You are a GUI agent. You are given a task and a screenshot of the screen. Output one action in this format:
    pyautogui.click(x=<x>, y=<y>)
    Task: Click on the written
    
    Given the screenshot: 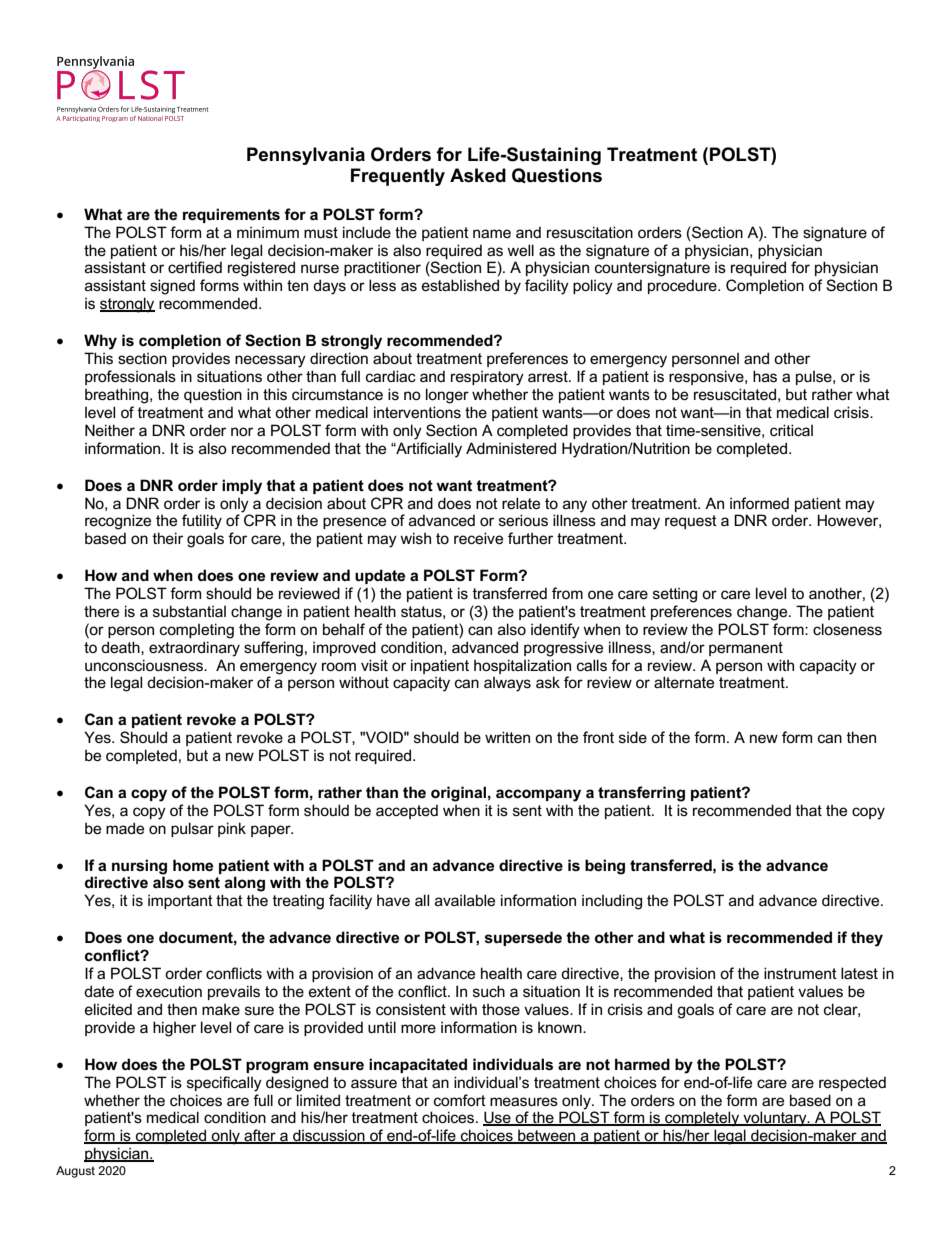 What is the action you would take?
    pyautogui.click(x=507, y=737)
